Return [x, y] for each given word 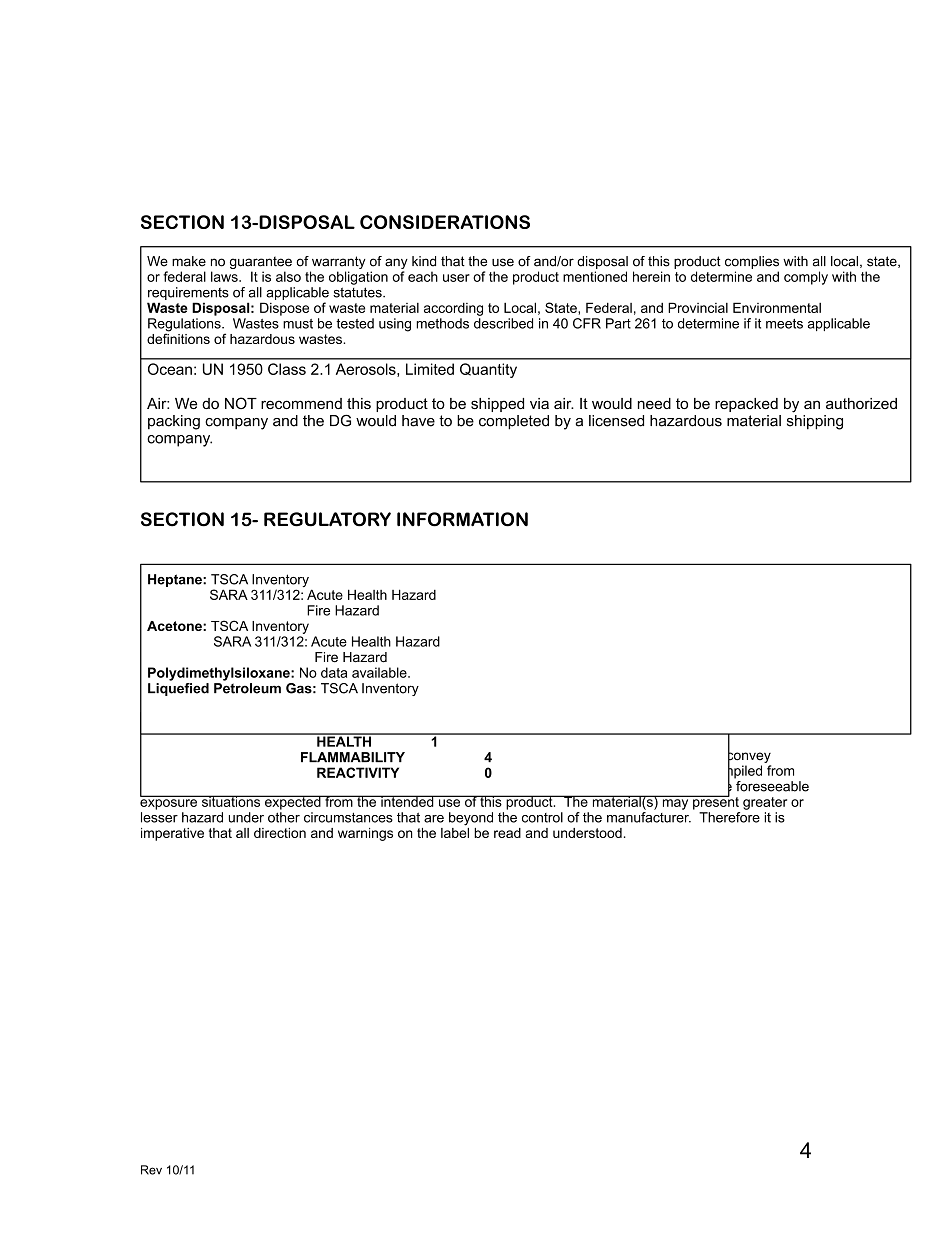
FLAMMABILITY [353, 757]
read [507, 833]
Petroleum [247, 688]
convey [749, 757]
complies [752, 262]
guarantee [261, 264]
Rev [151, 1170]
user [456, 278]
